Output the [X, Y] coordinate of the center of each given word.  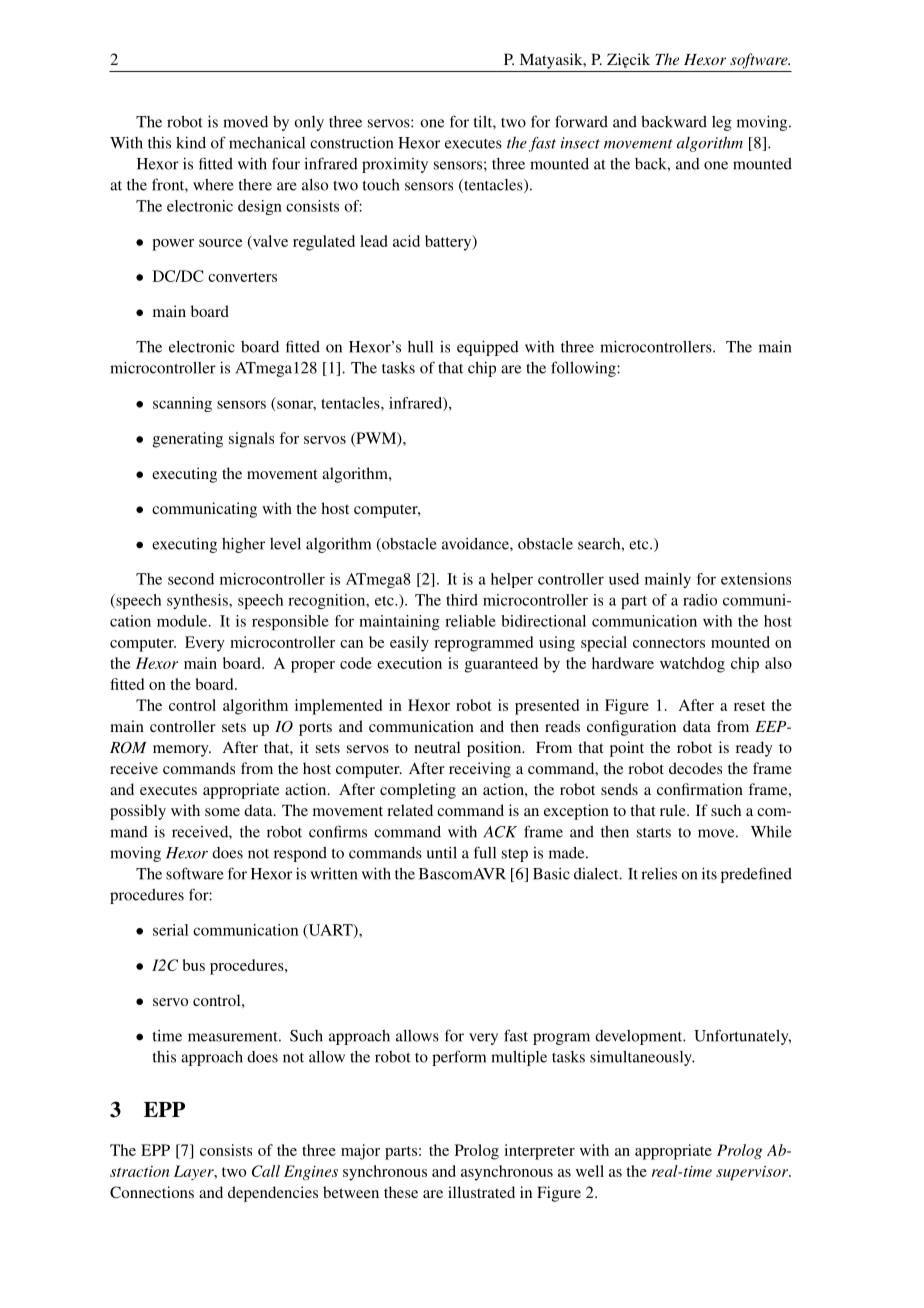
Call [266, 1171]
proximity [395, 165]
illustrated [481, 1192]
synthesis [198, 601]
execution [409, 663]
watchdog [692, 665]
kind [191, 142]
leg [722, 123]
